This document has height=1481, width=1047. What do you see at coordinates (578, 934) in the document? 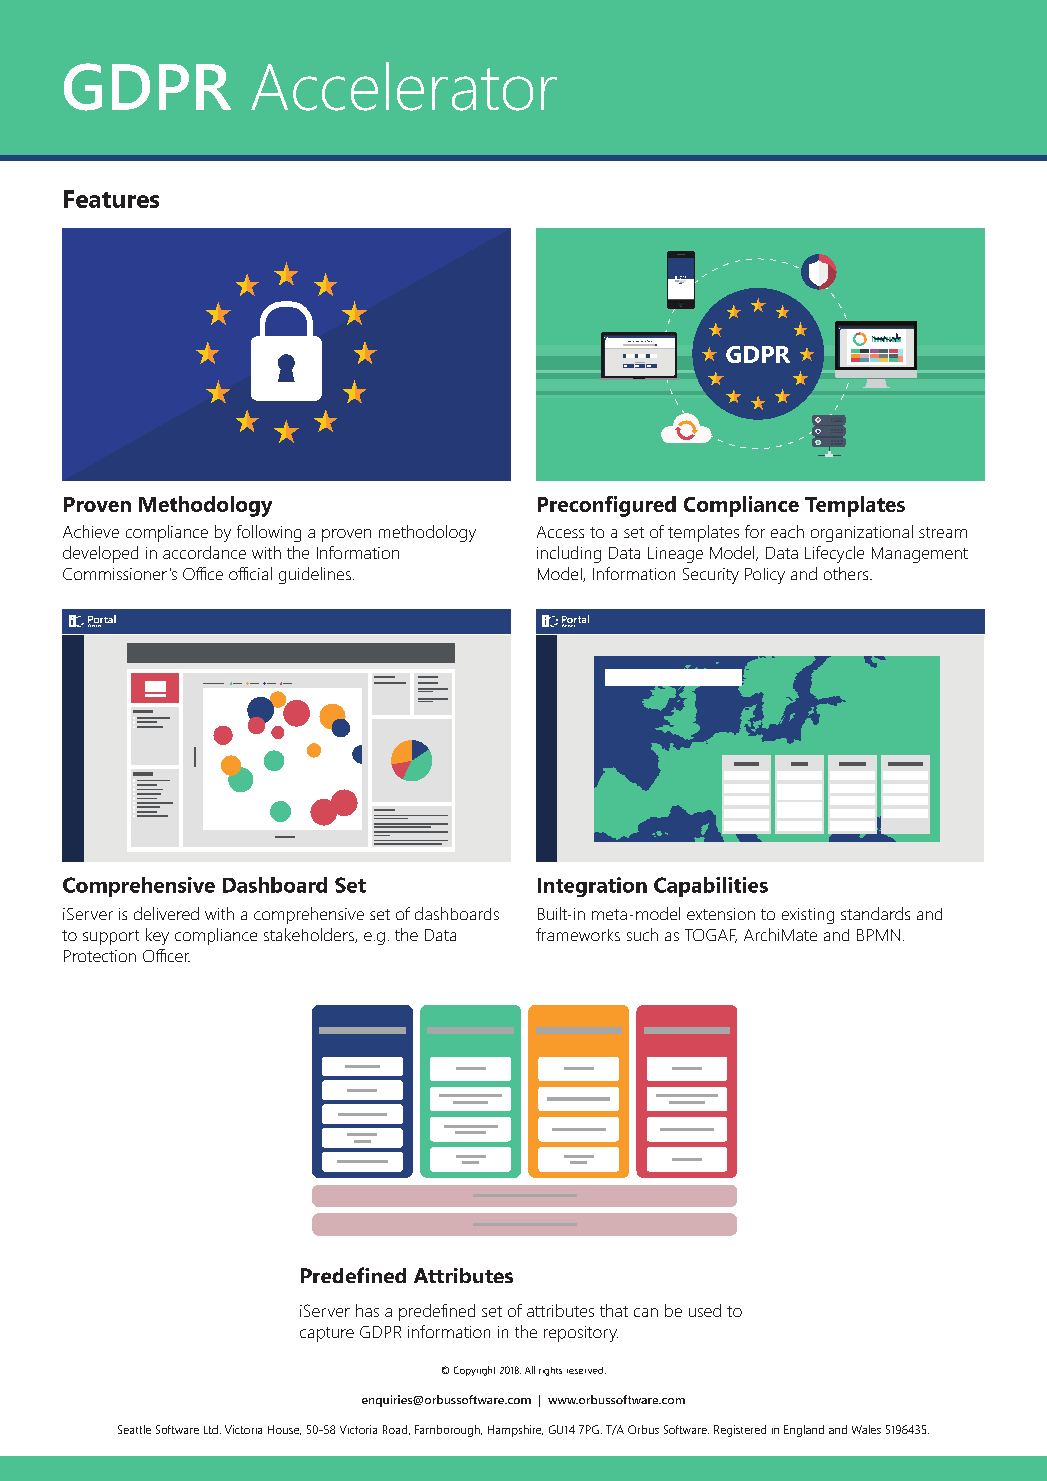
I see `frameworks` at bounding box center [578, 934].
